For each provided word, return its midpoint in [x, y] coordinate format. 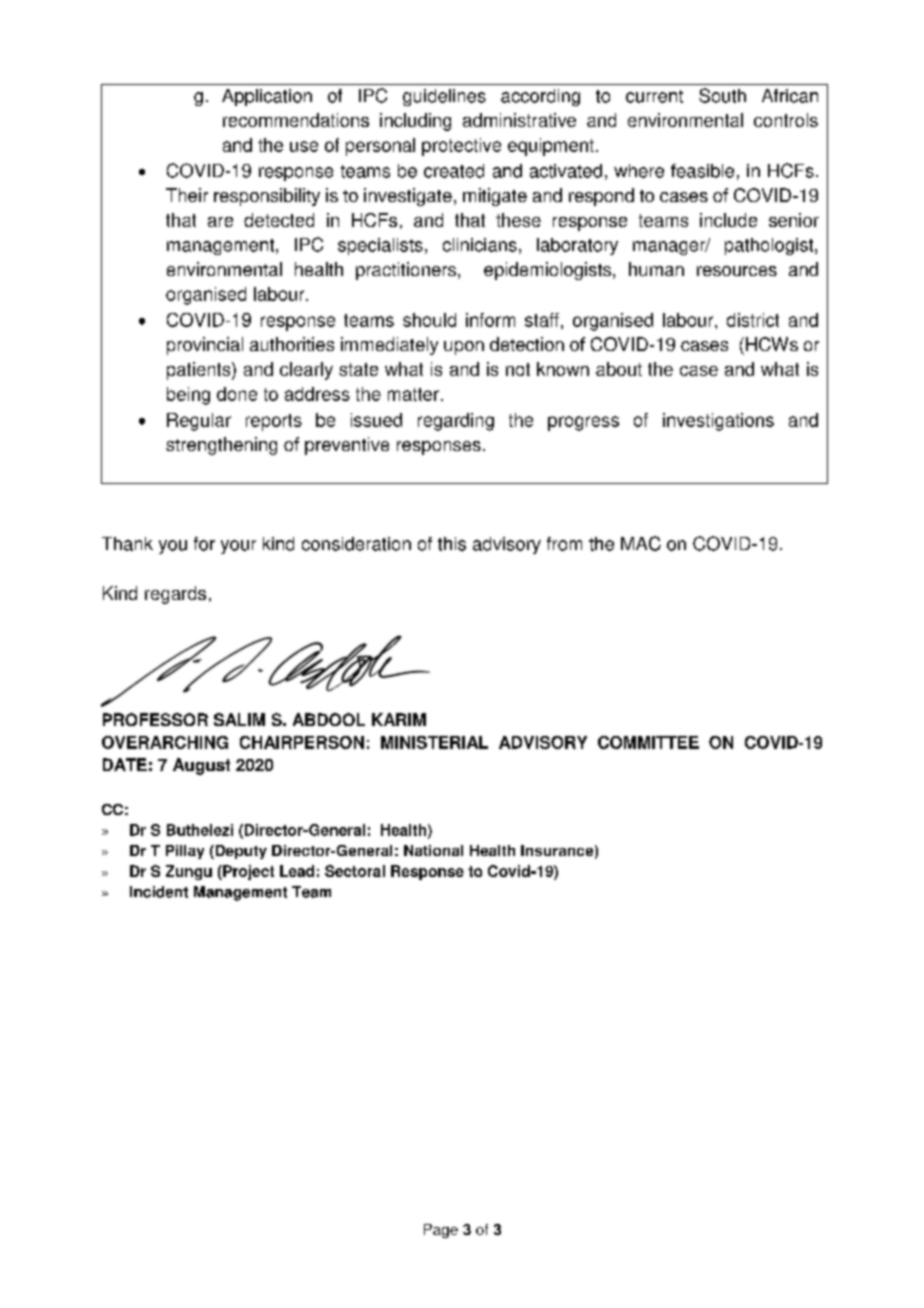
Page [441, 1231]
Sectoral [355, 871]
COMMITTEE [648, 742]
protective [461, 147]
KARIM [399, 719]
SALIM [239, 719]
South [722, 95]
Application [267, 97]
